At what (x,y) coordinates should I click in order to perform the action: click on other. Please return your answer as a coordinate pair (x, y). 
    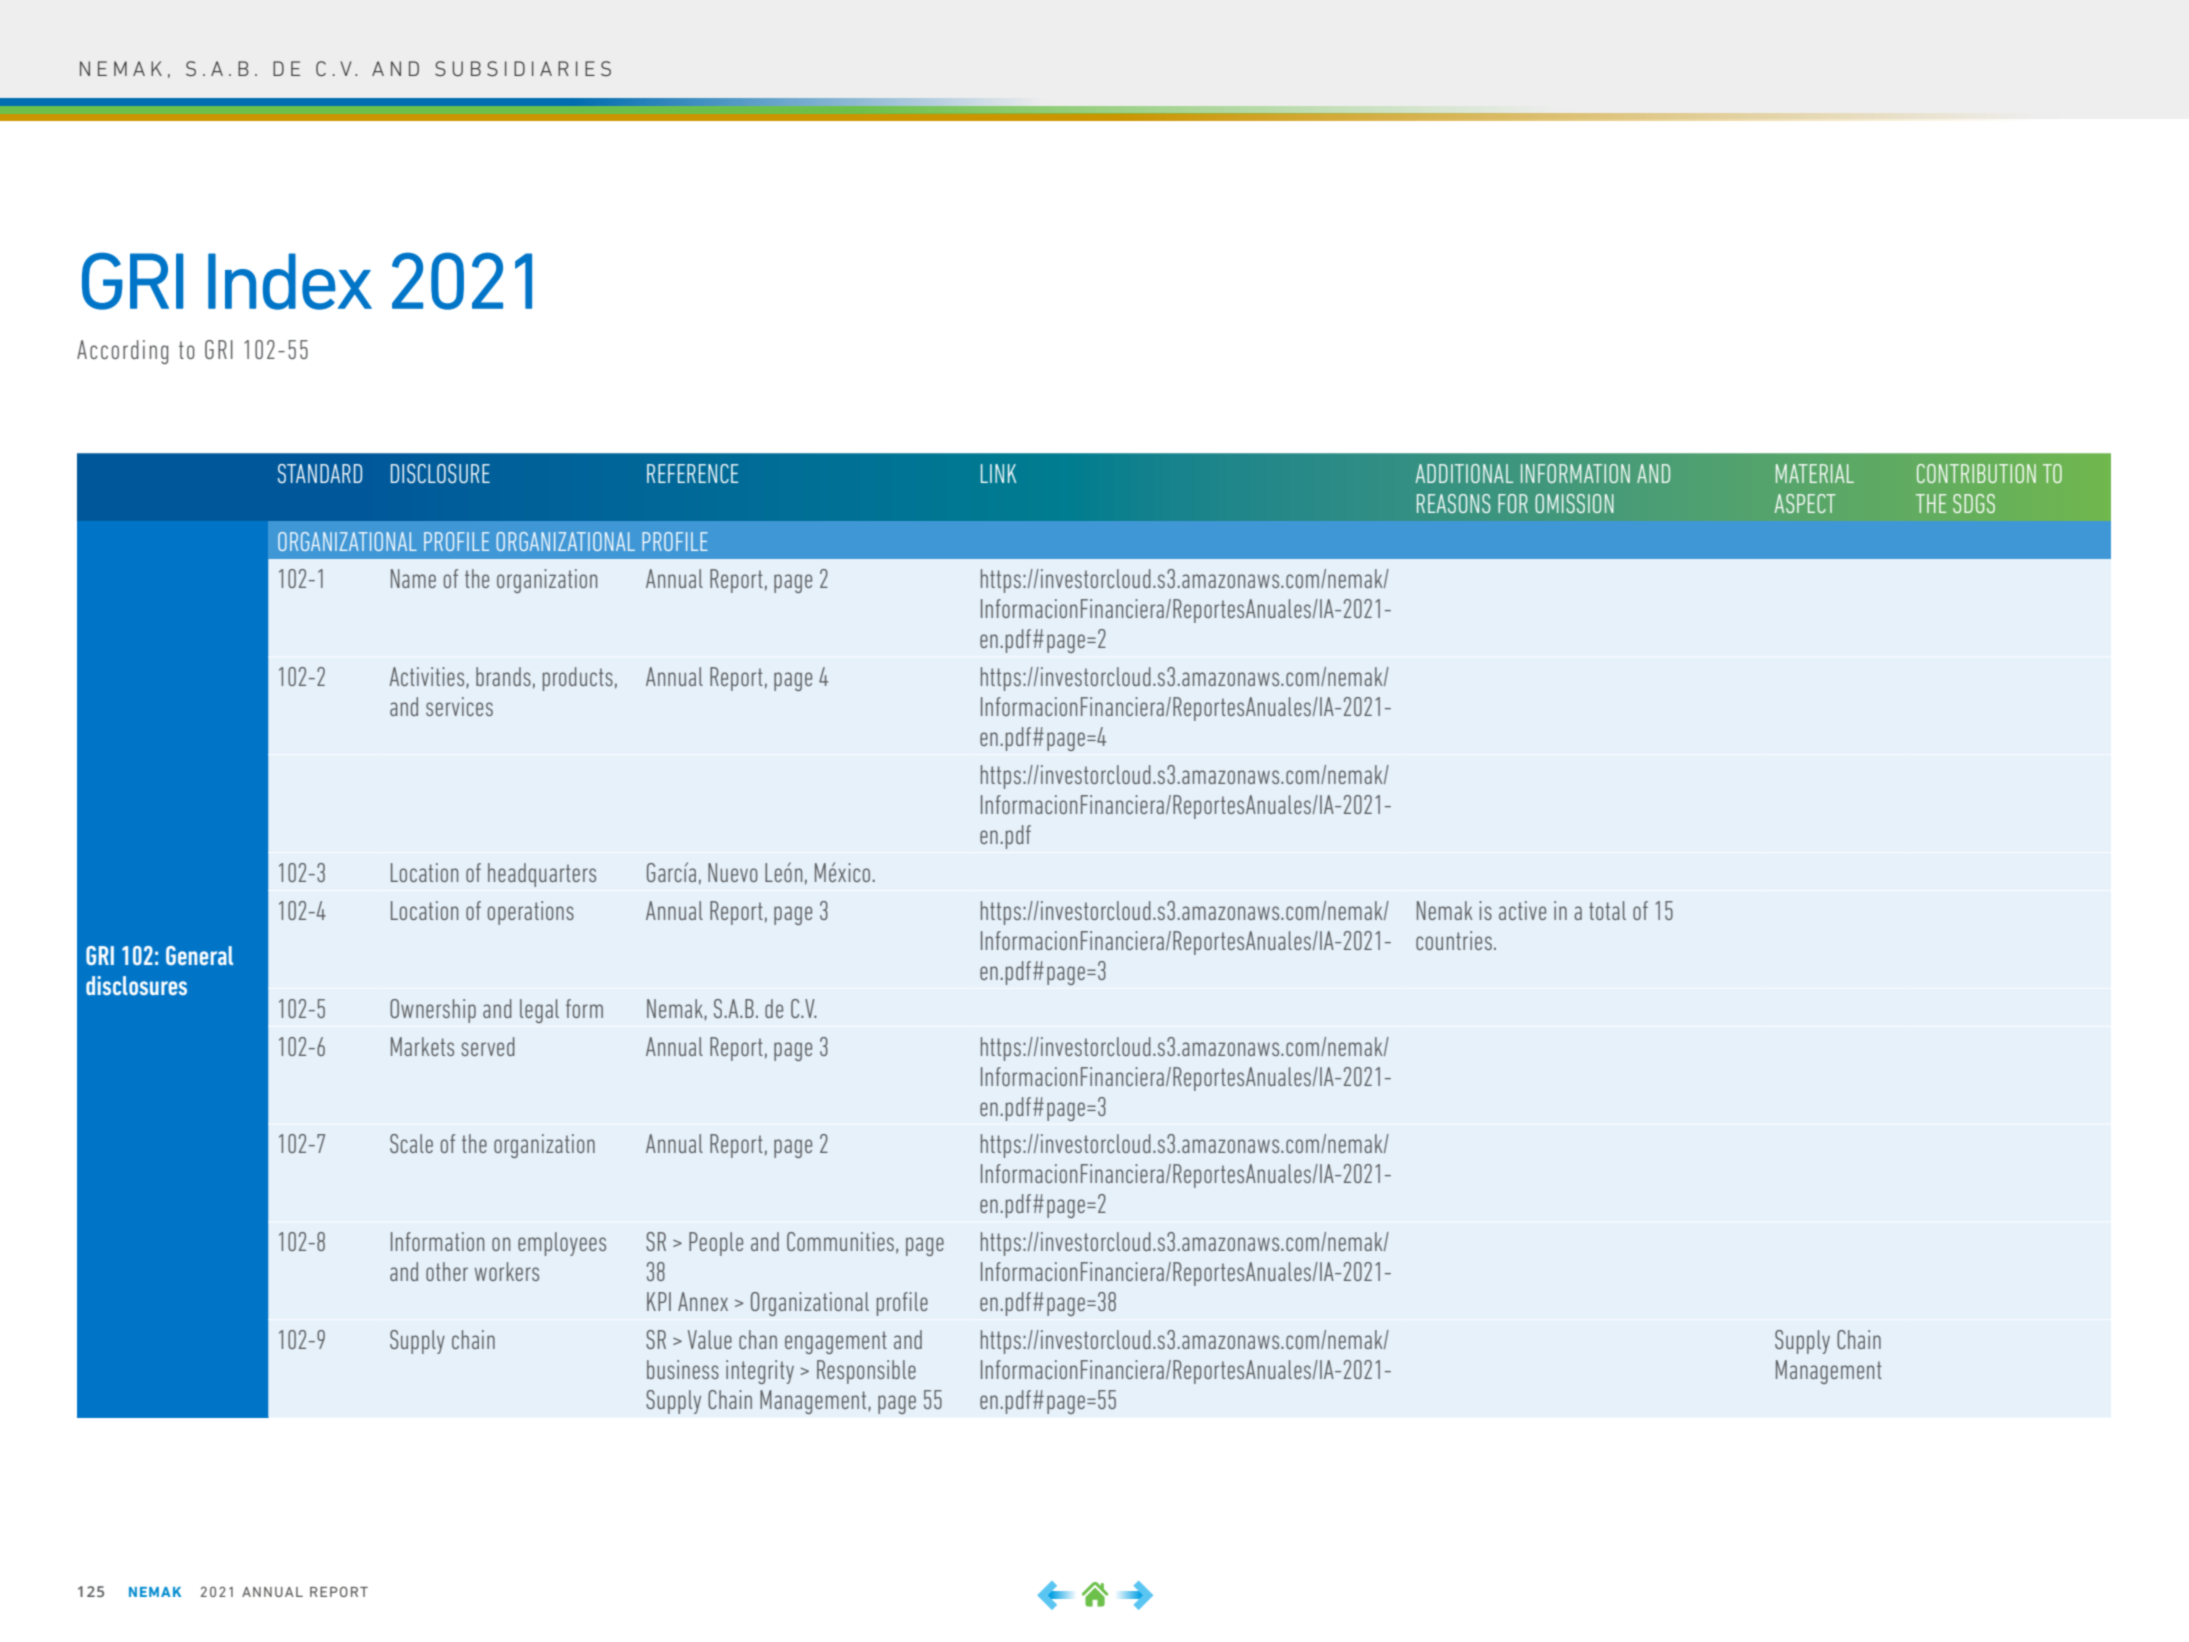
    Looking at the image, I should click on (447, 1271).
